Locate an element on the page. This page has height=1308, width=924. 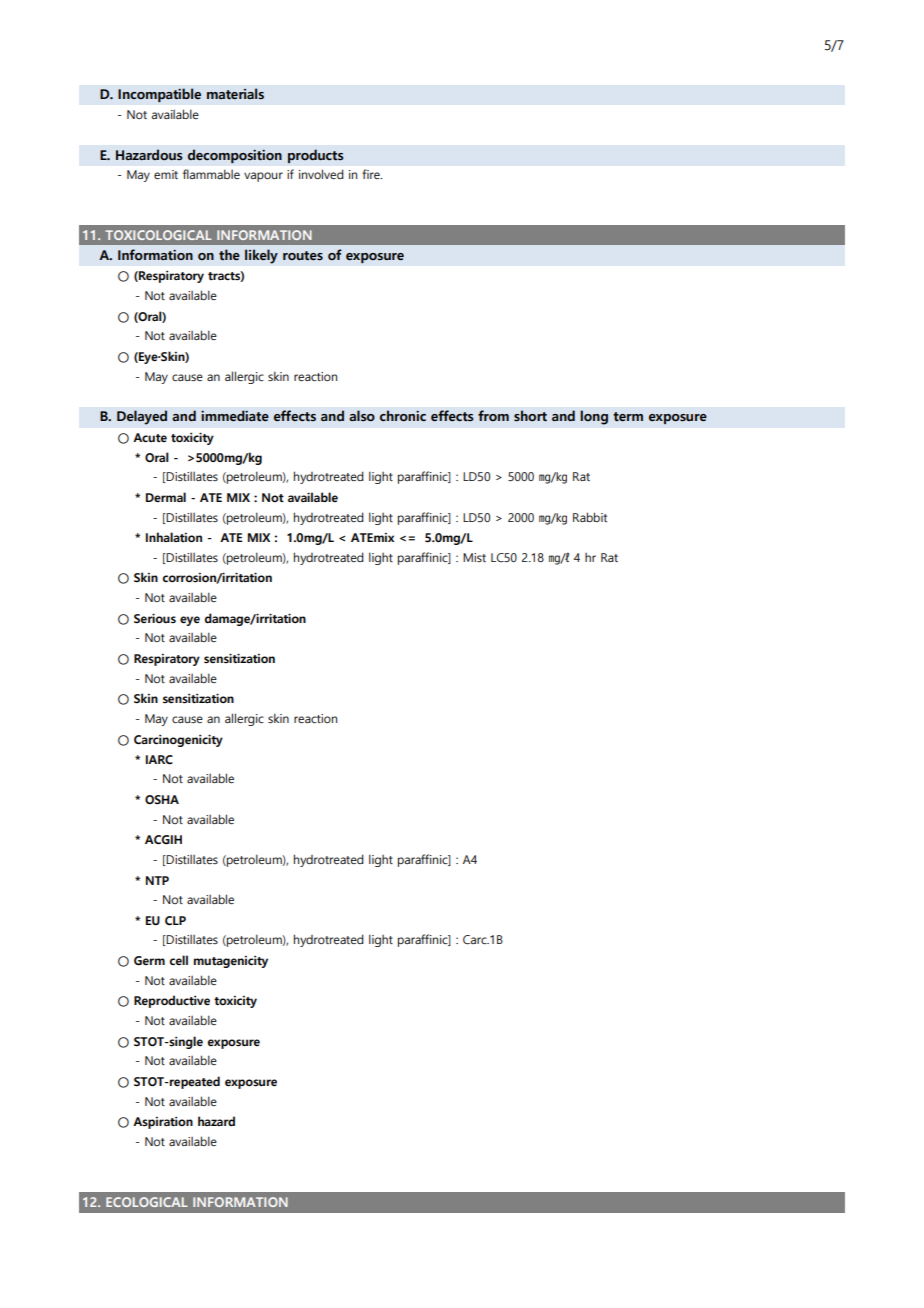
ECOLOGICAL is located at coordinates (147, 1202).
